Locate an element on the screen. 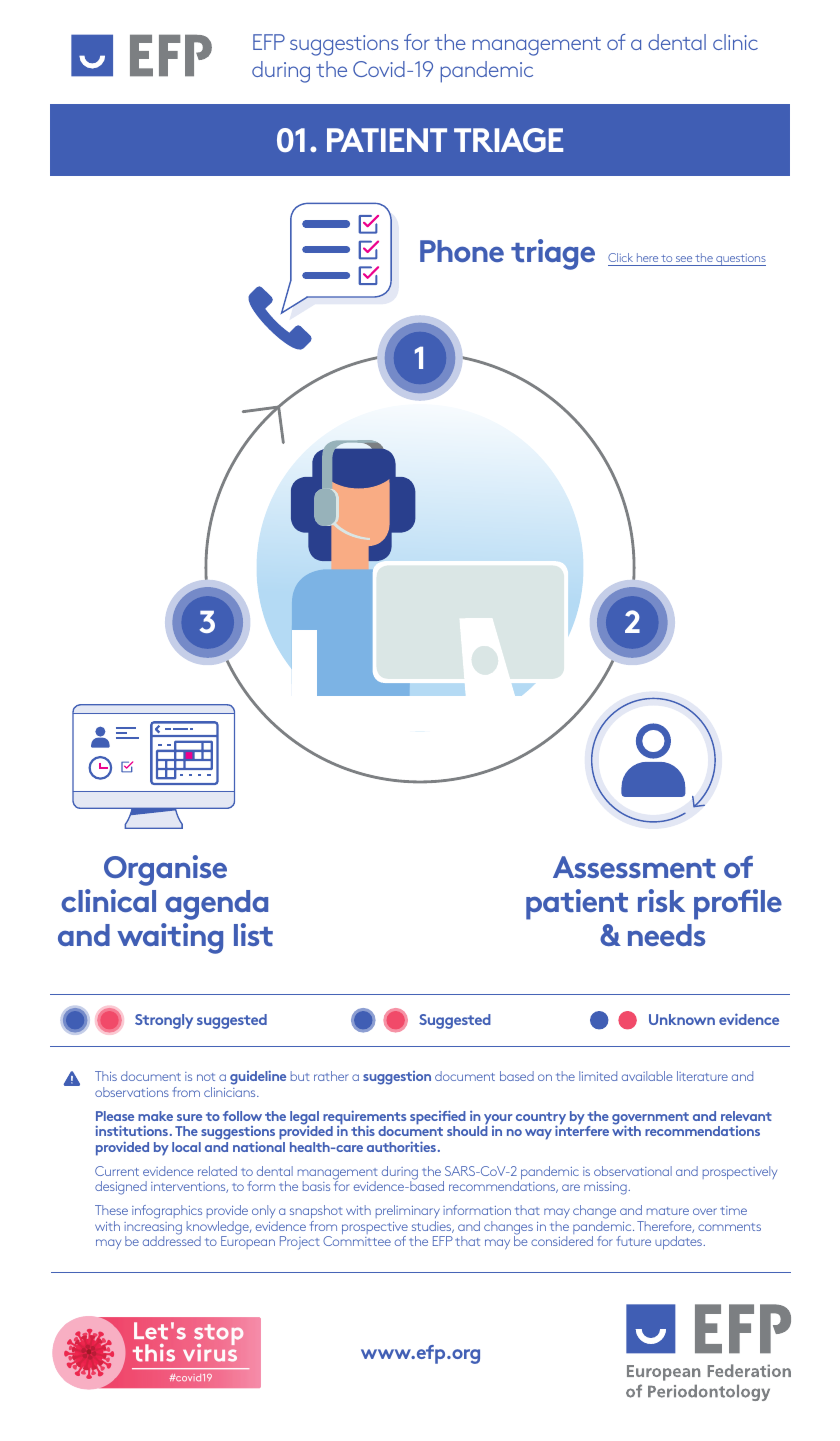 This screenshot has width=840, height=1441. studies is located at coordinates (433, 1227).
